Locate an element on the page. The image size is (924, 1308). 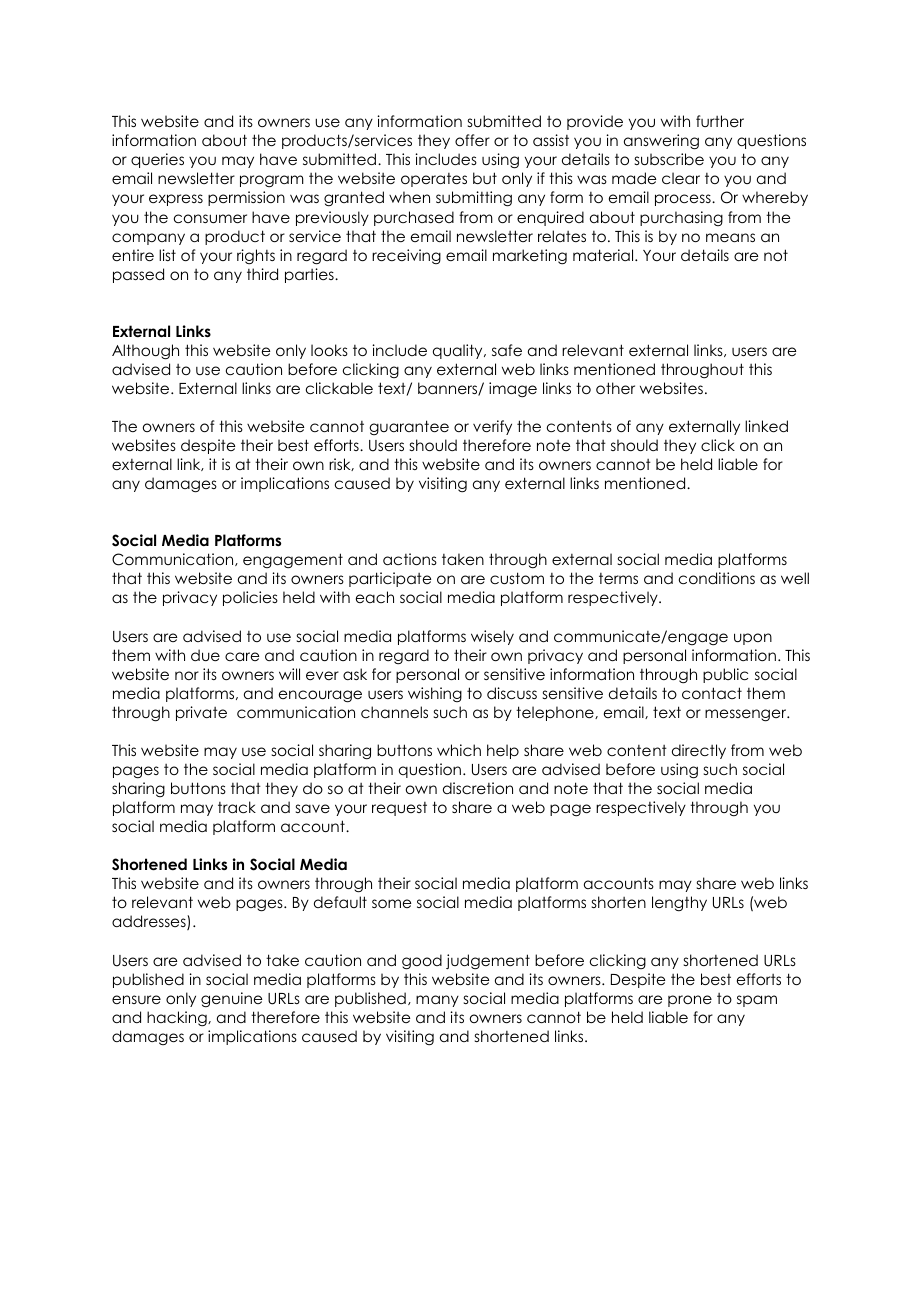
further is located at coordinates (720, 121).
